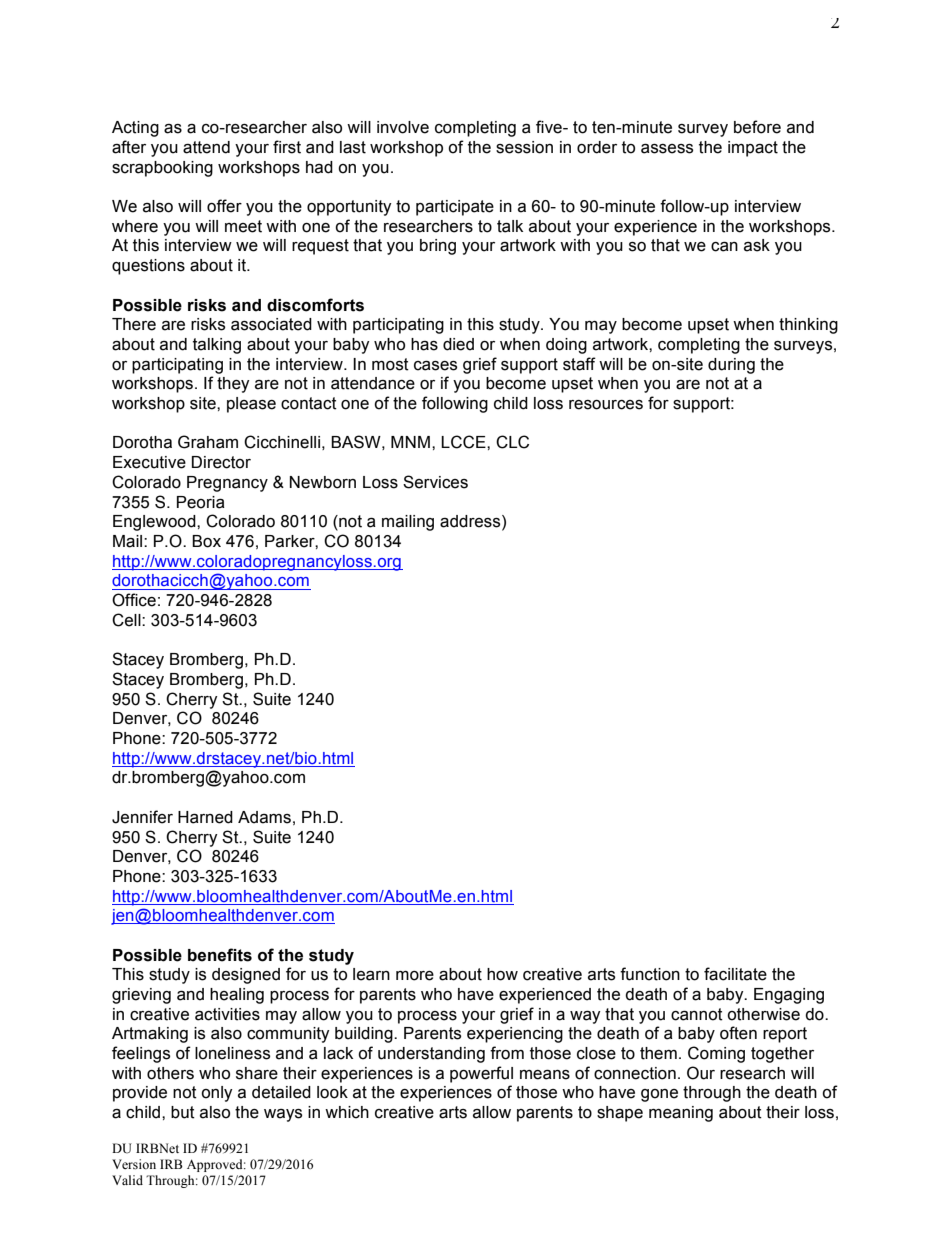  What do you see at coordinates (435, 482) in the screenshot?
I see `Services` at bounding box center [435, 482].
